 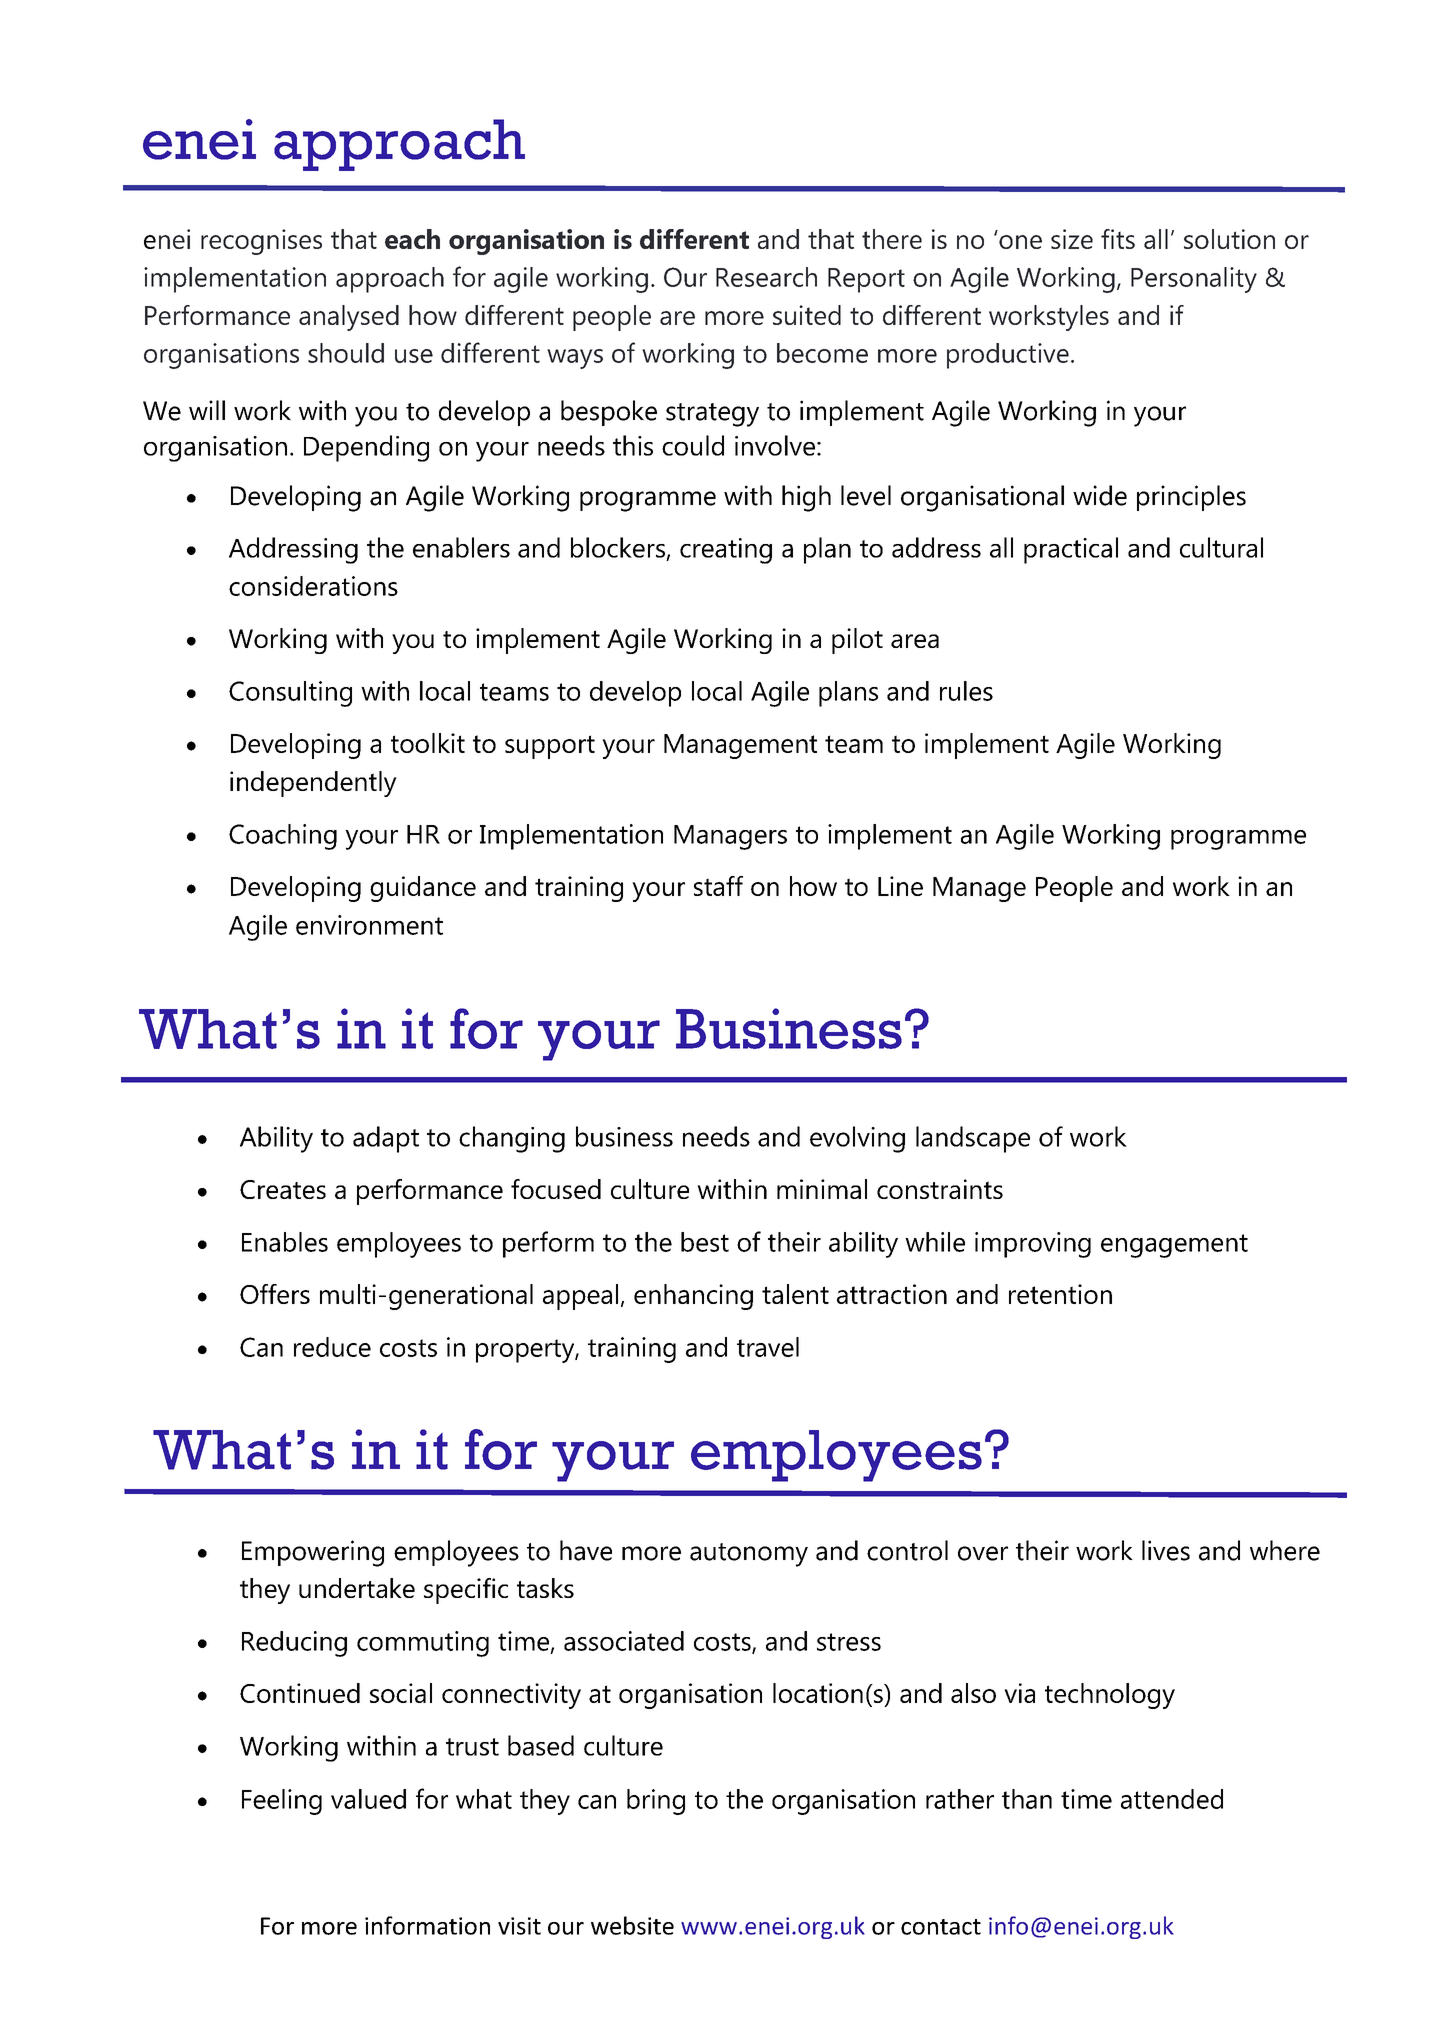 What do you see at coordinates (369, 925) in the screenshot?
I see `environment` at bounding box center [369, 925].
